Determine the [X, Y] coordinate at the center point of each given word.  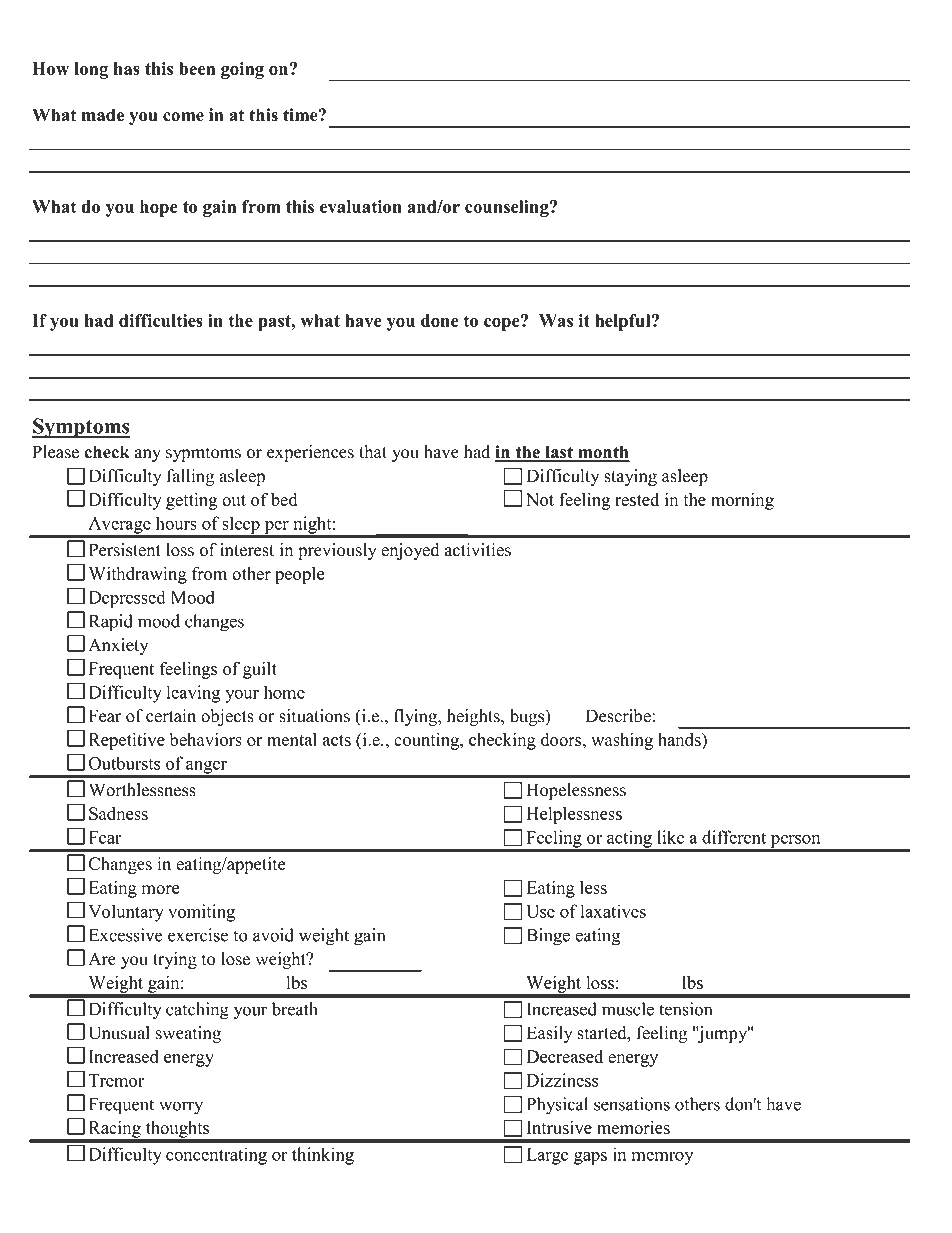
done [440, 320]
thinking [323, 1156]
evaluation [361, 206]
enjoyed [410, 551]
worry [181, 1108]
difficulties [161, 320]
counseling [508, 208]
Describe [618, 716]
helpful [624, 322]
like [670, 837]
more [160, 889]
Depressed [127, 599]
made [103, 115]
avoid [273, 935]
